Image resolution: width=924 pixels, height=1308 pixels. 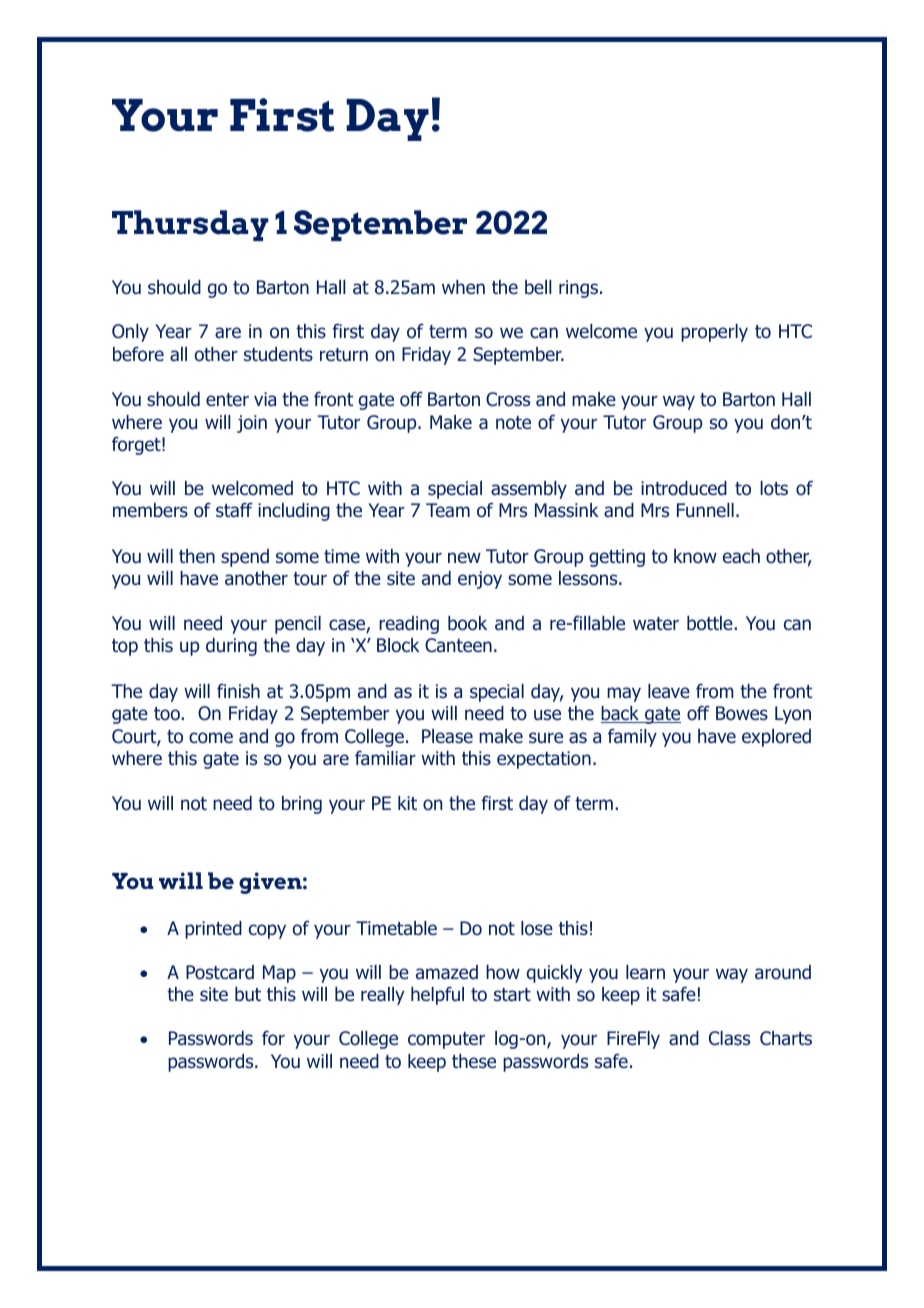 I want to click on during, so click(x=231, y=647).
